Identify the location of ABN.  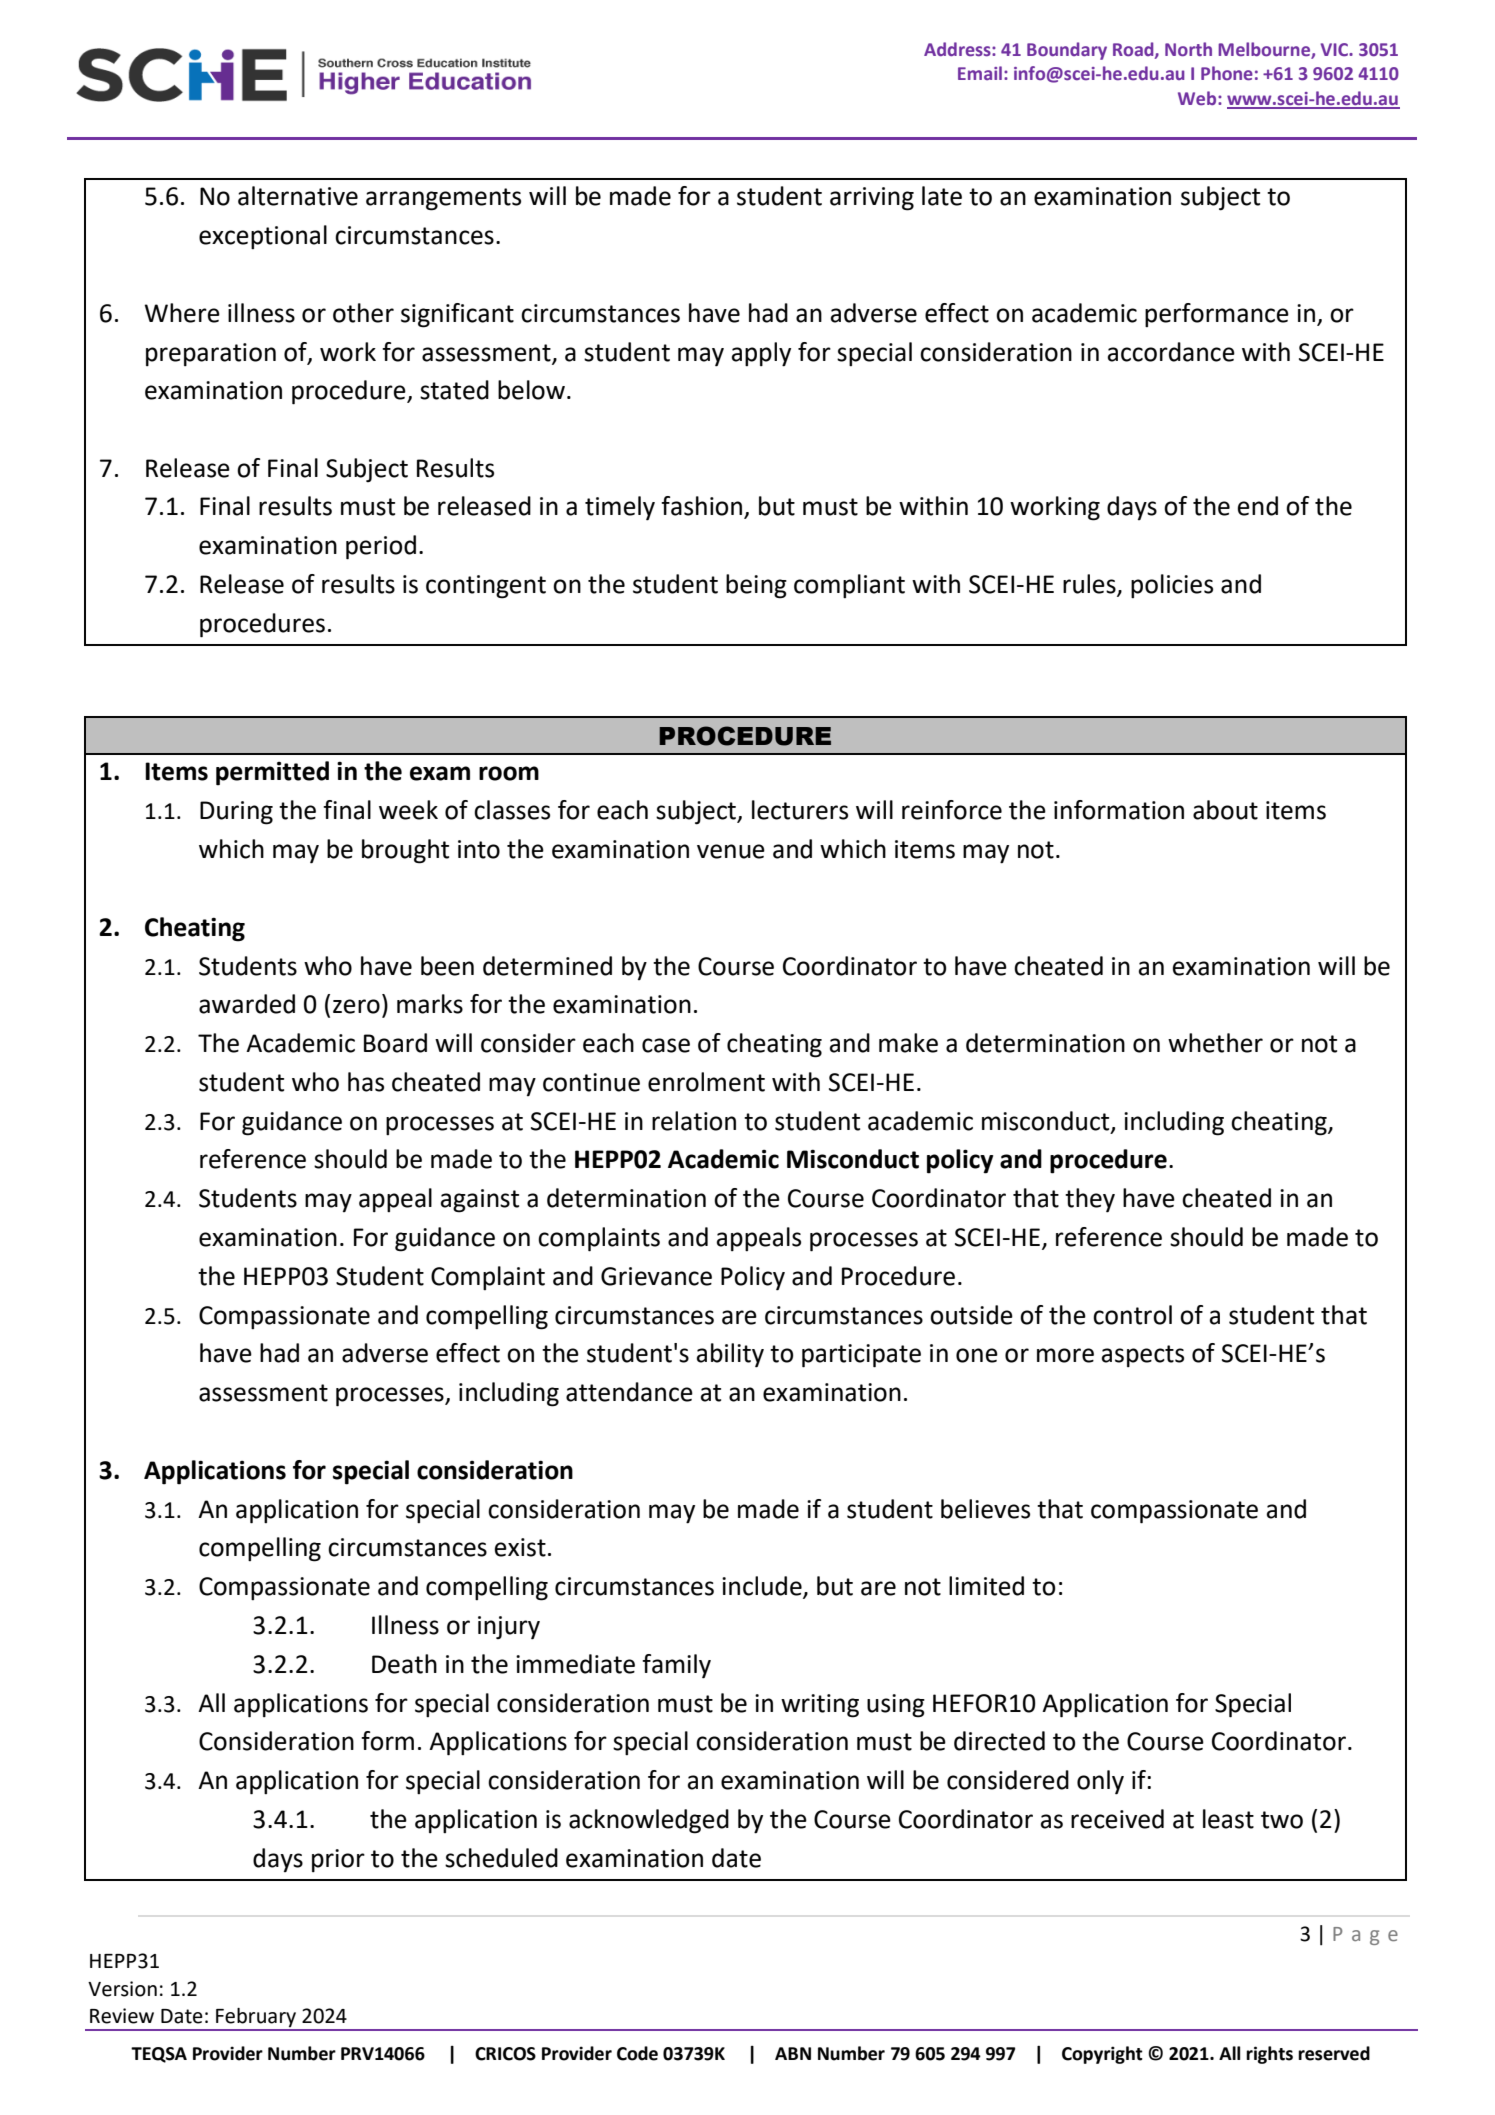
(793, 2053).
